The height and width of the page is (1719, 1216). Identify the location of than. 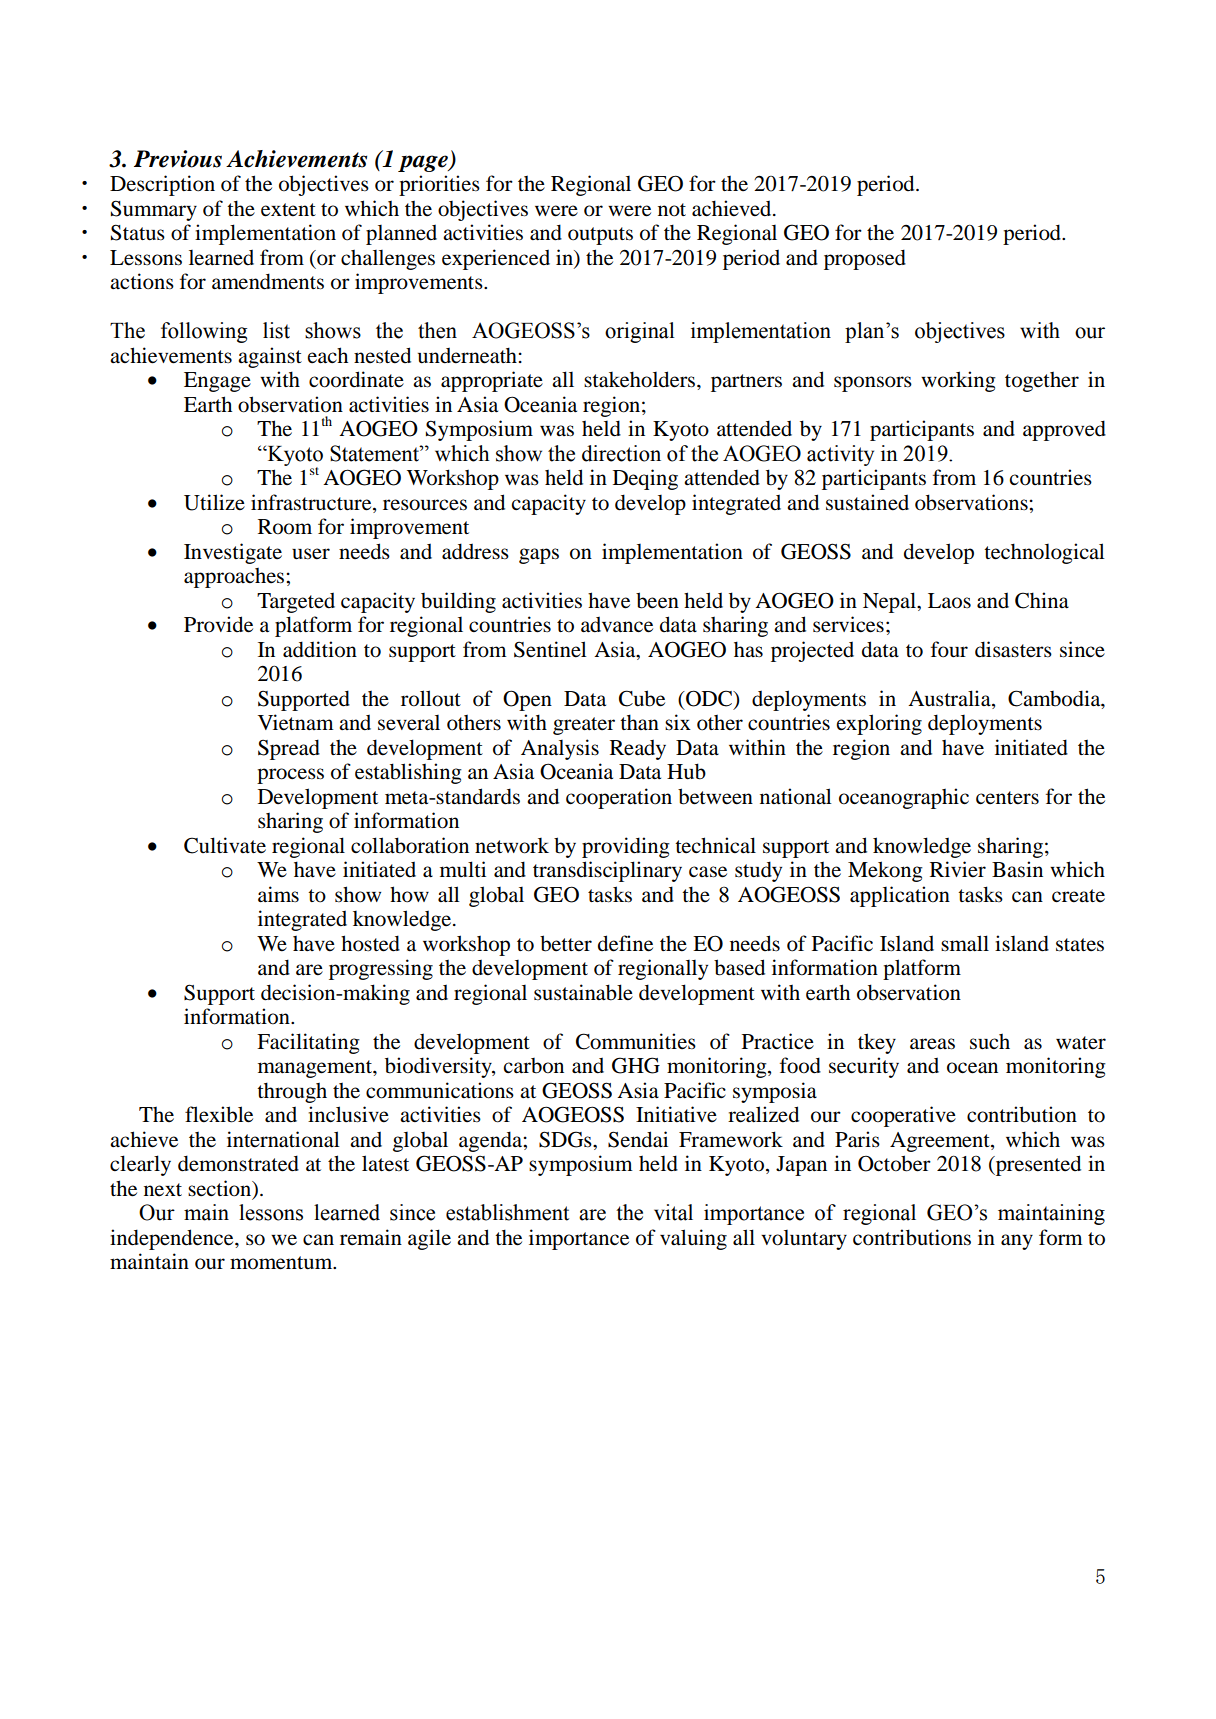
(639, 722).
